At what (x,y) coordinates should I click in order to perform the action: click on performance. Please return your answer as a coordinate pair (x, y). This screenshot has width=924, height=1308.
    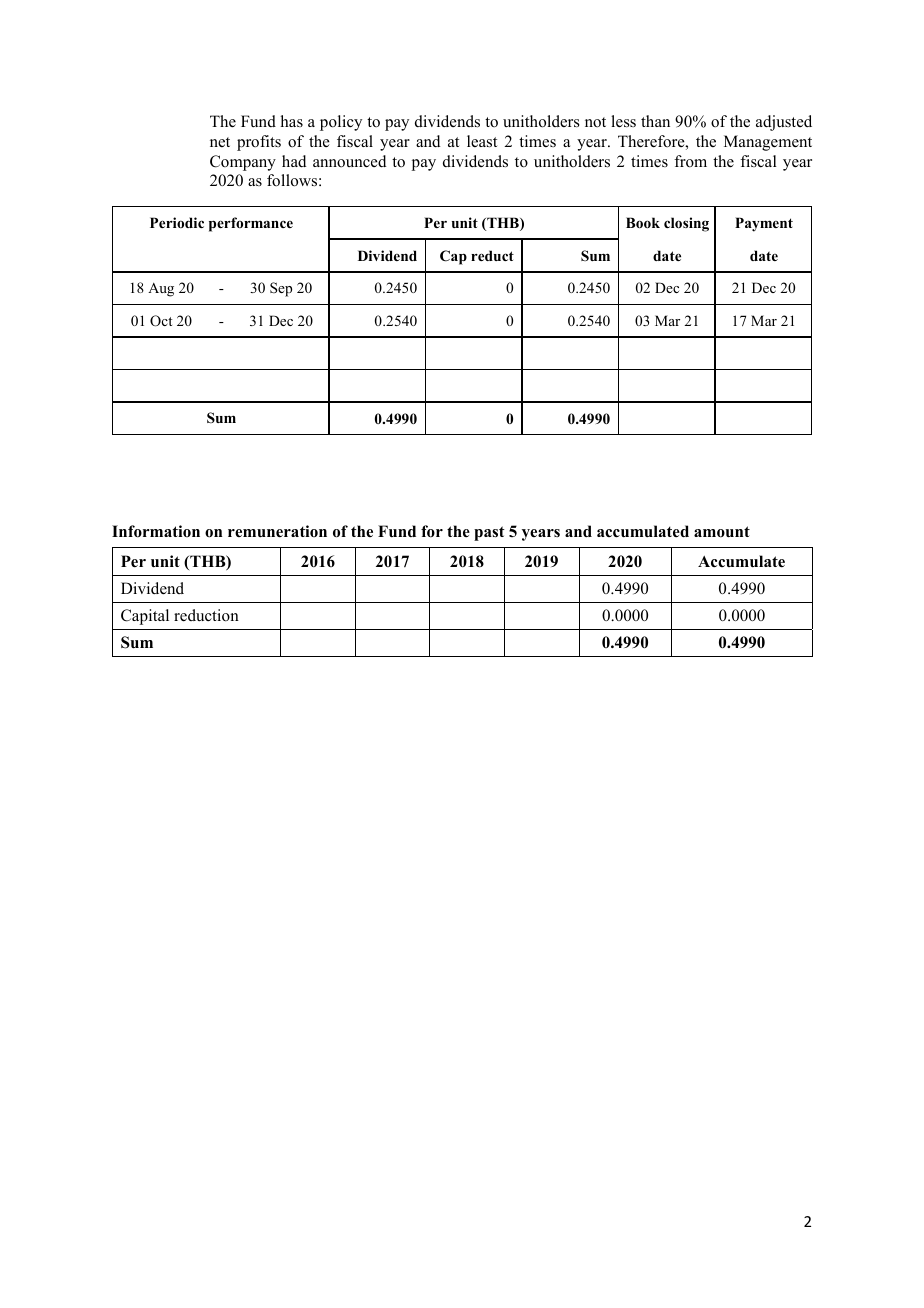
    Looking at the image, I should click on (251, 224).
